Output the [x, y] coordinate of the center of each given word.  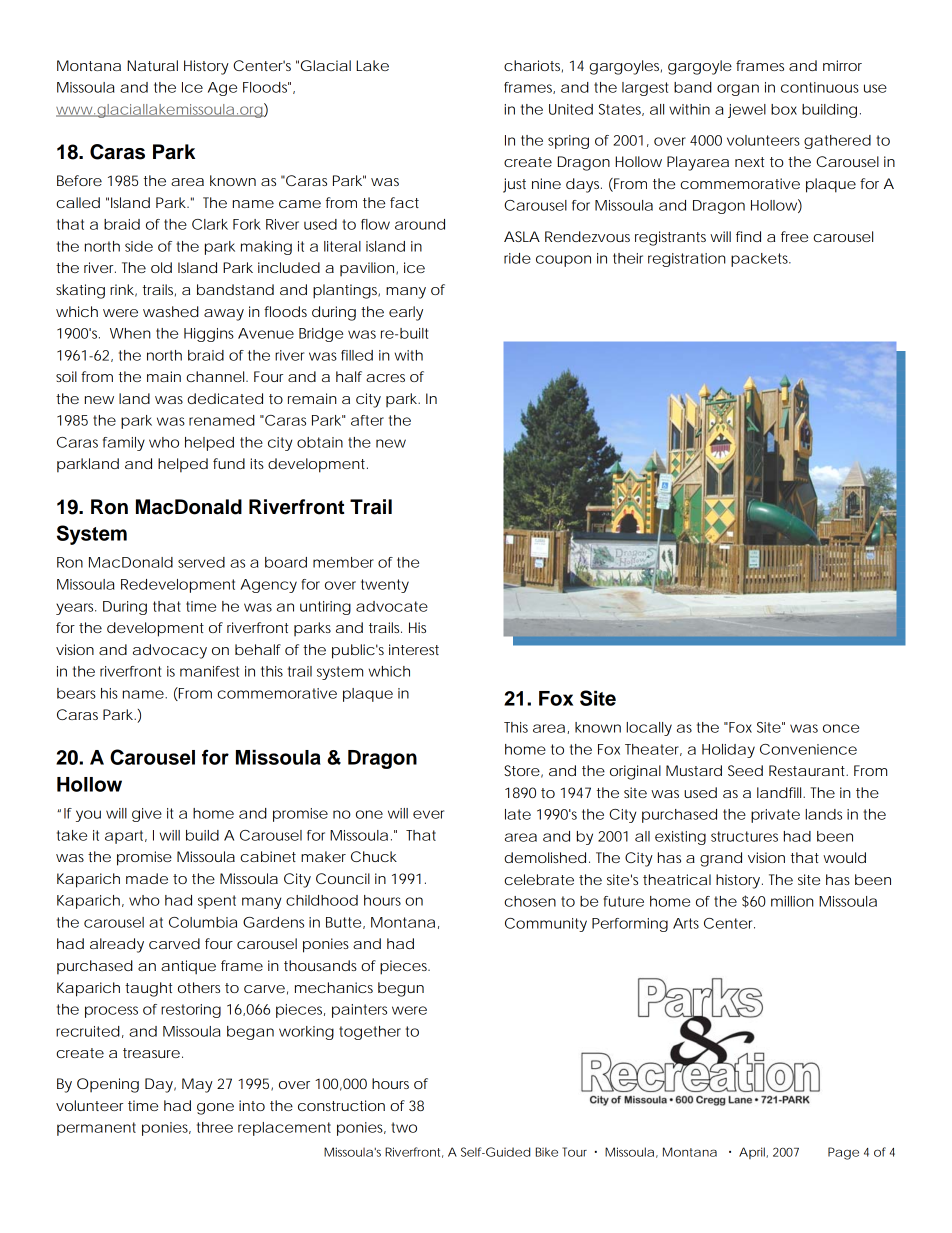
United [571, 109]
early [406, 313]
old [161, 267]
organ [738, 90]
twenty [385, 586]
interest [414, 649]
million [792, 901]
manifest [209, 671]
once [841, 728]
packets [761, 260]
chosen [530, 901]
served [201, 562]
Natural [152, 65]
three [215, 1127]
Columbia [203, 922]
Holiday [728, 751]
